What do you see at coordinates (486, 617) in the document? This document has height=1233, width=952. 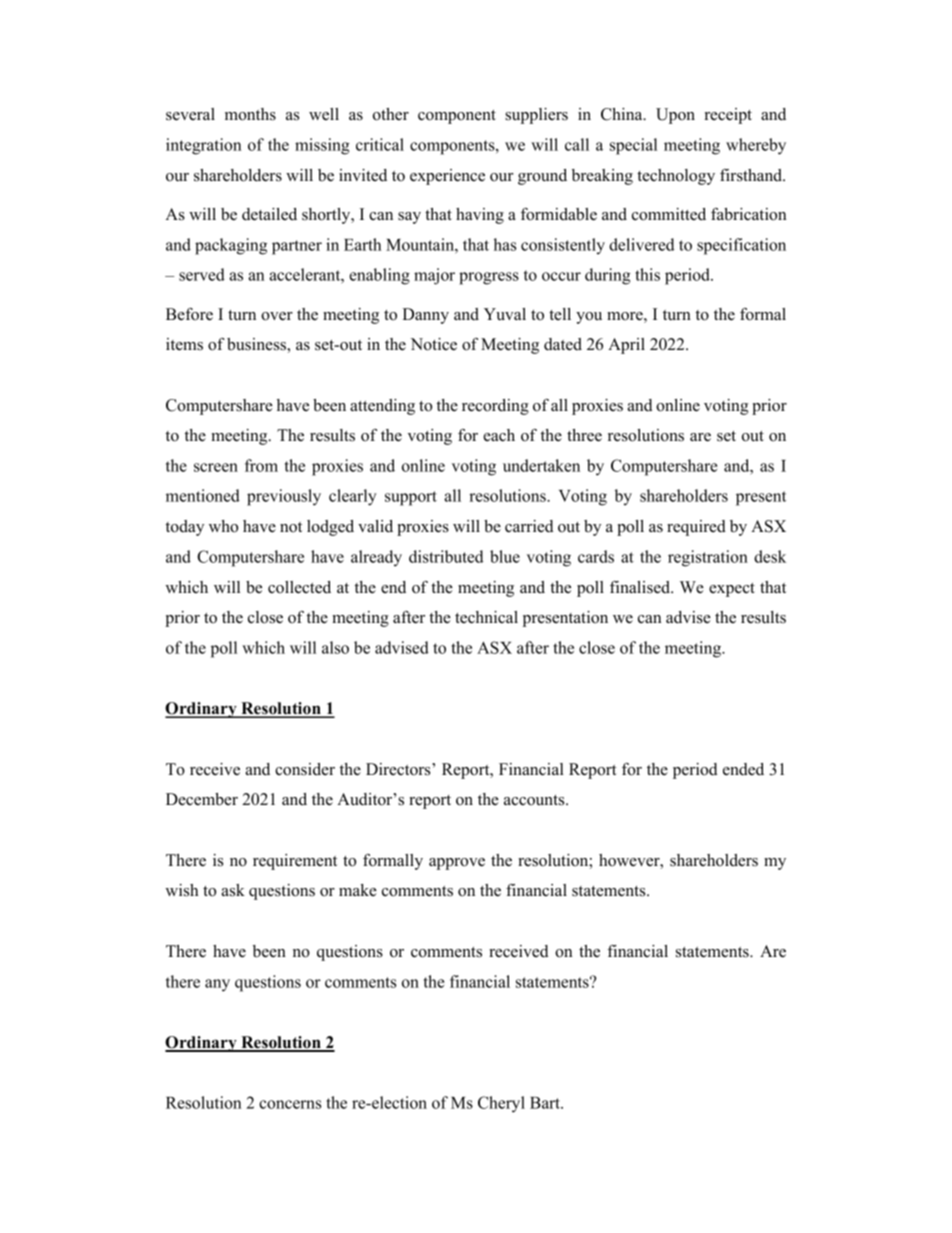 I see `technical` at bounding box center [486, 617].
